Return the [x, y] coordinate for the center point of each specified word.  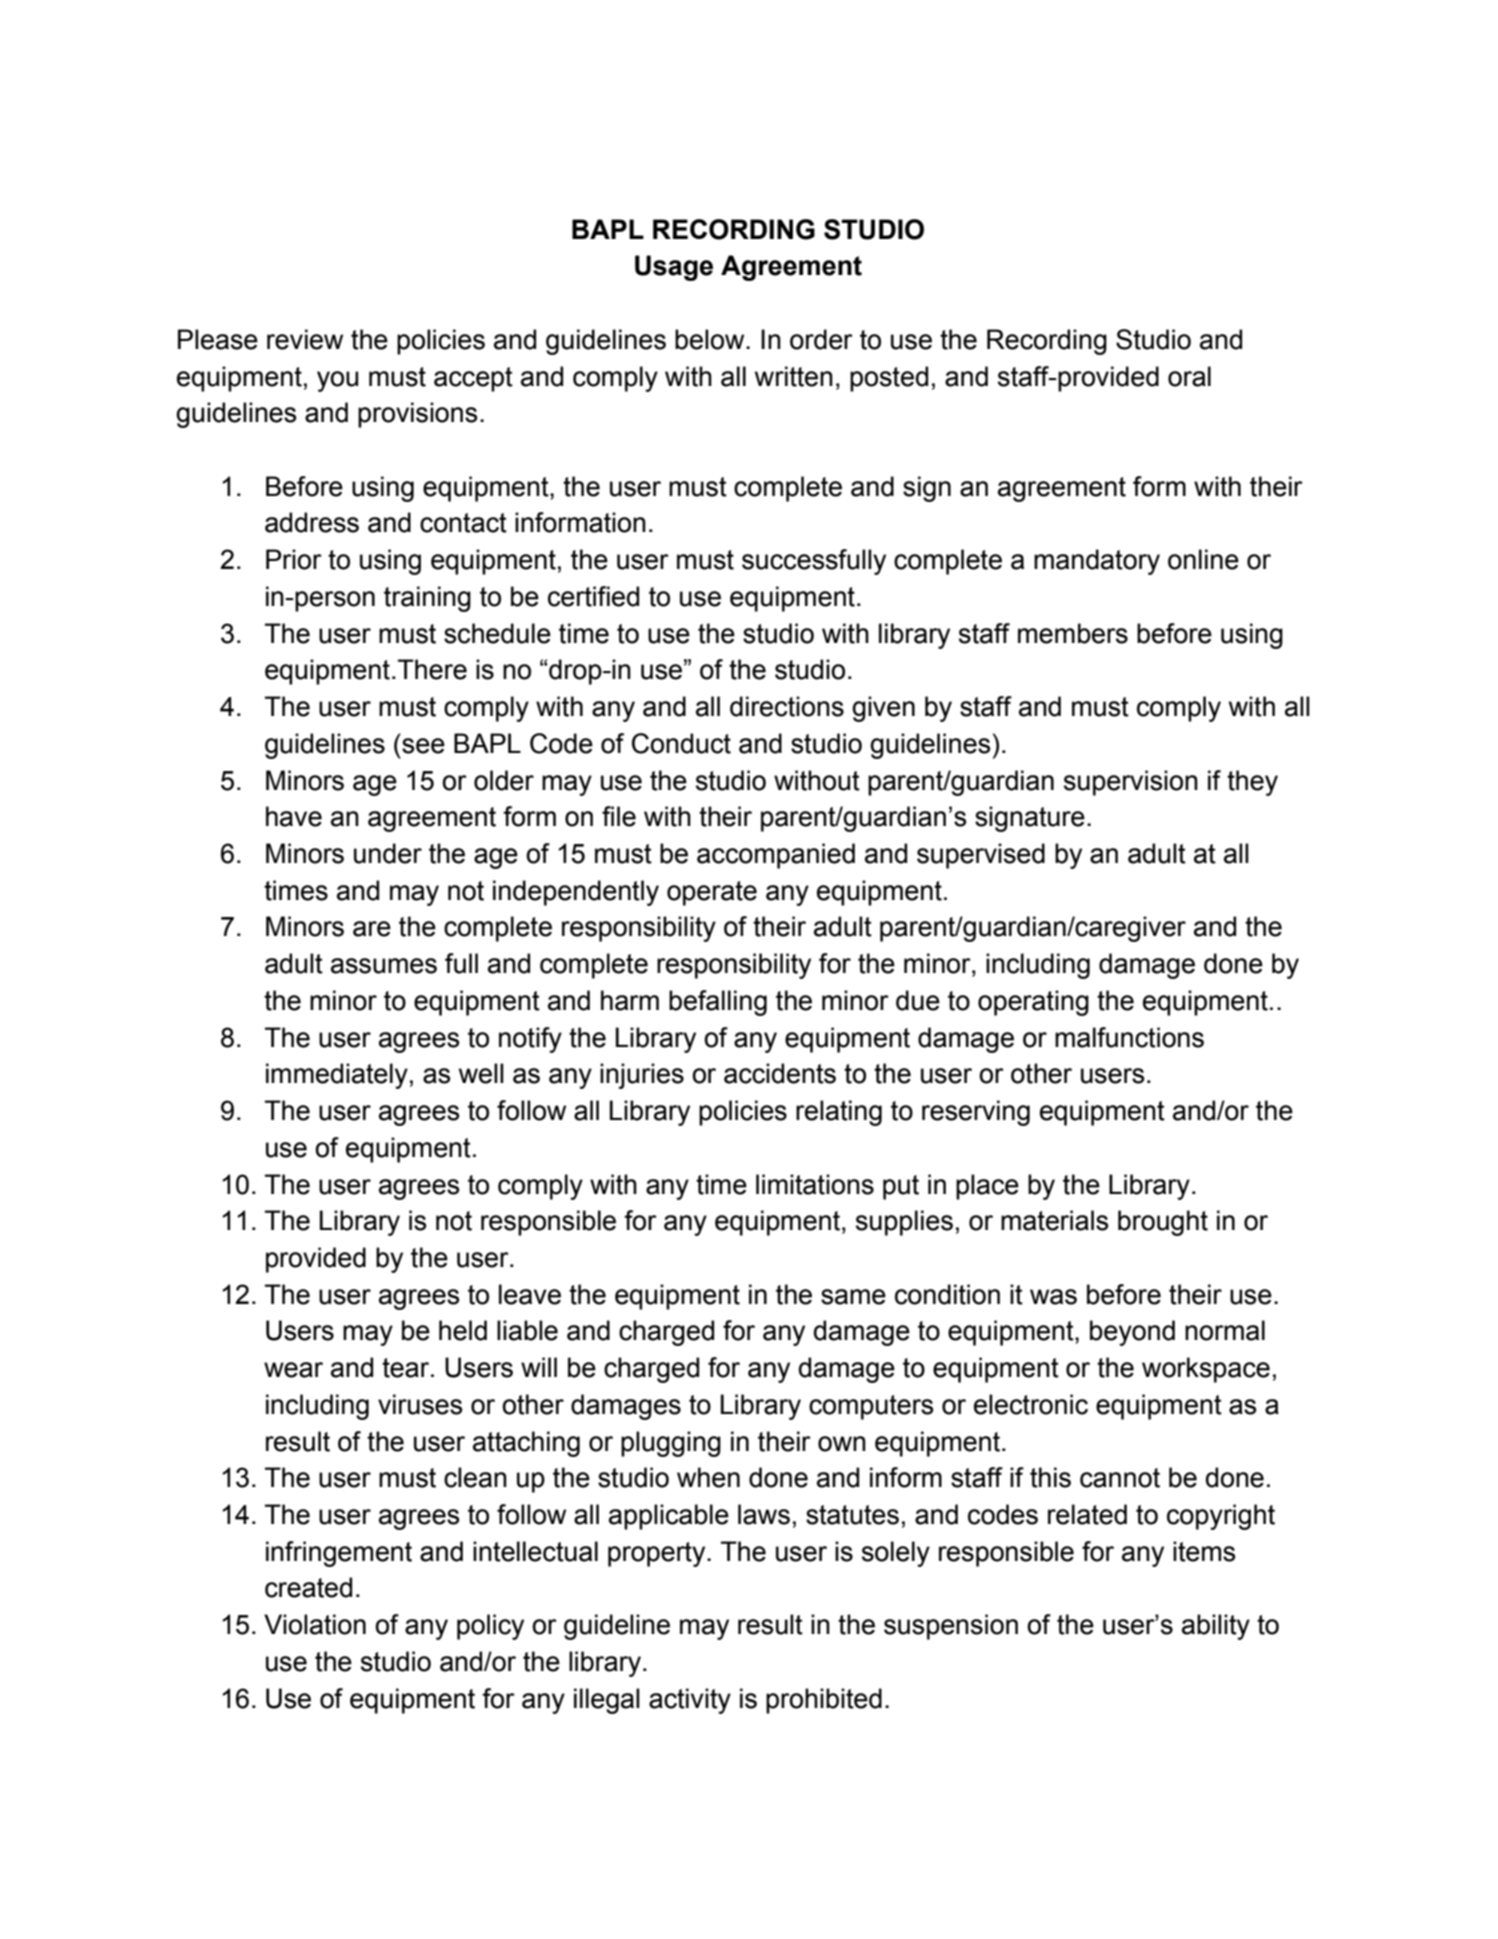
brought [1163, 1223]
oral [1189, 376]
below [711, 339]
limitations [815, 1184]
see [423, 746]
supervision [1131, 783]
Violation [315, 1624]
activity [690, 1701]
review [305, 339]
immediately [337, 1076]
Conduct [681, 743]
